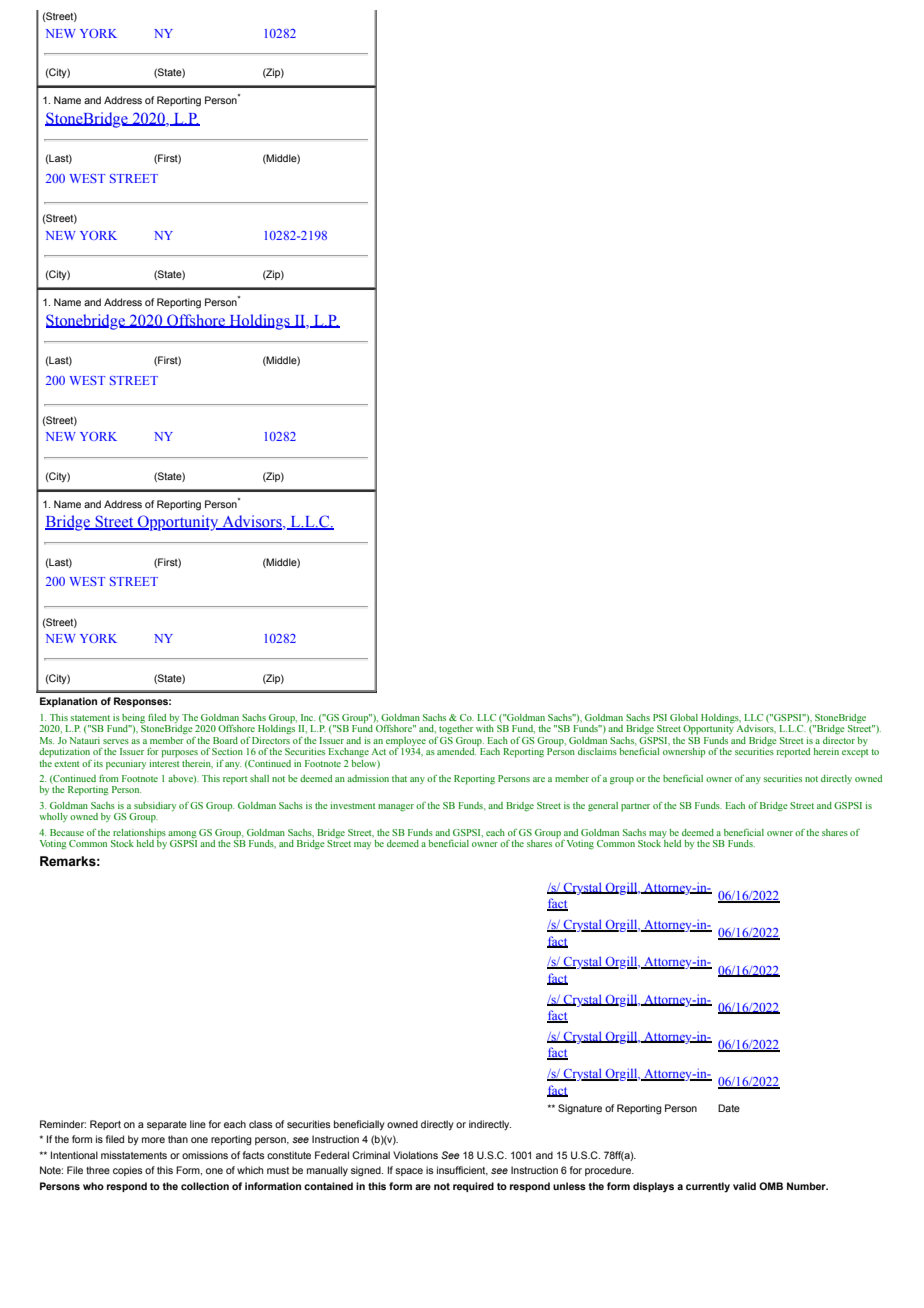 The height and width of the image is (1308, 924). I want to click on relationships, so click(138, 835).
